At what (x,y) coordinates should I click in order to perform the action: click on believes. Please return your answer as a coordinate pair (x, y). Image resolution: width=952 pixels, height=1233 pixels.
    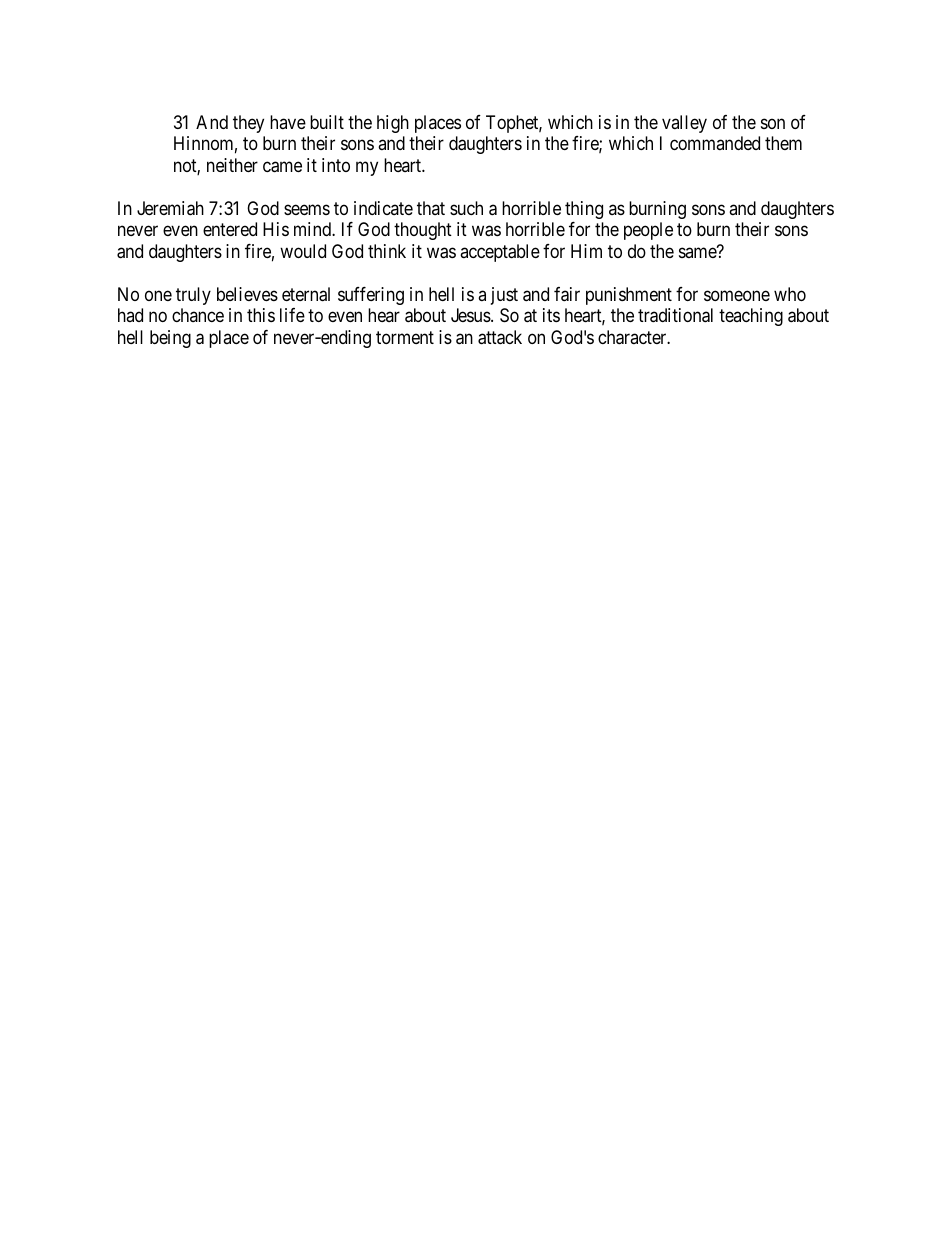
    Looking at the image, I should click on (247, 294).
